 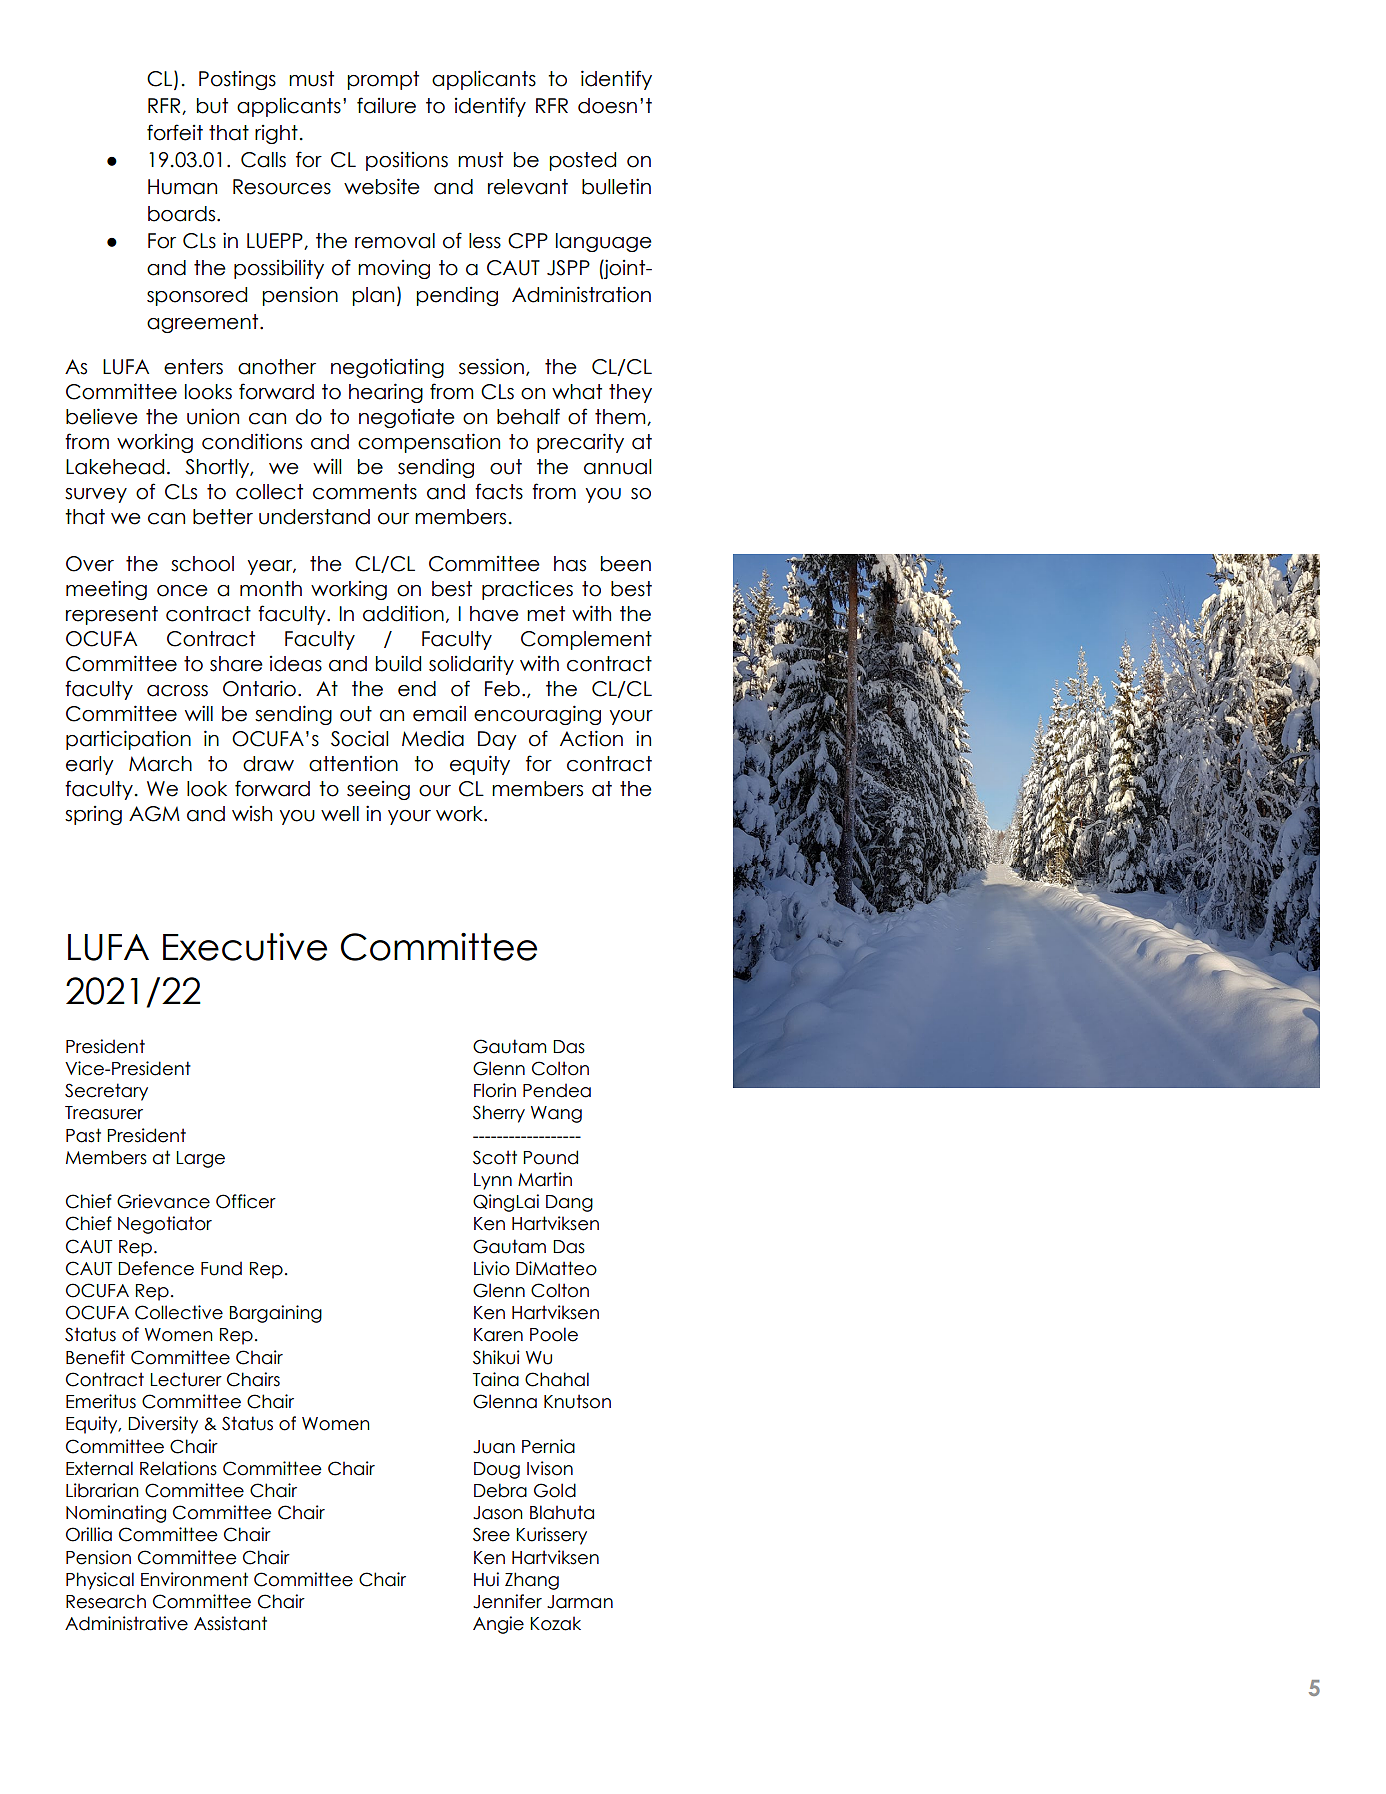 What do you see at coordinates (175, 132) in the page?
I see `forfeit` at bounding box center [175, 132].
